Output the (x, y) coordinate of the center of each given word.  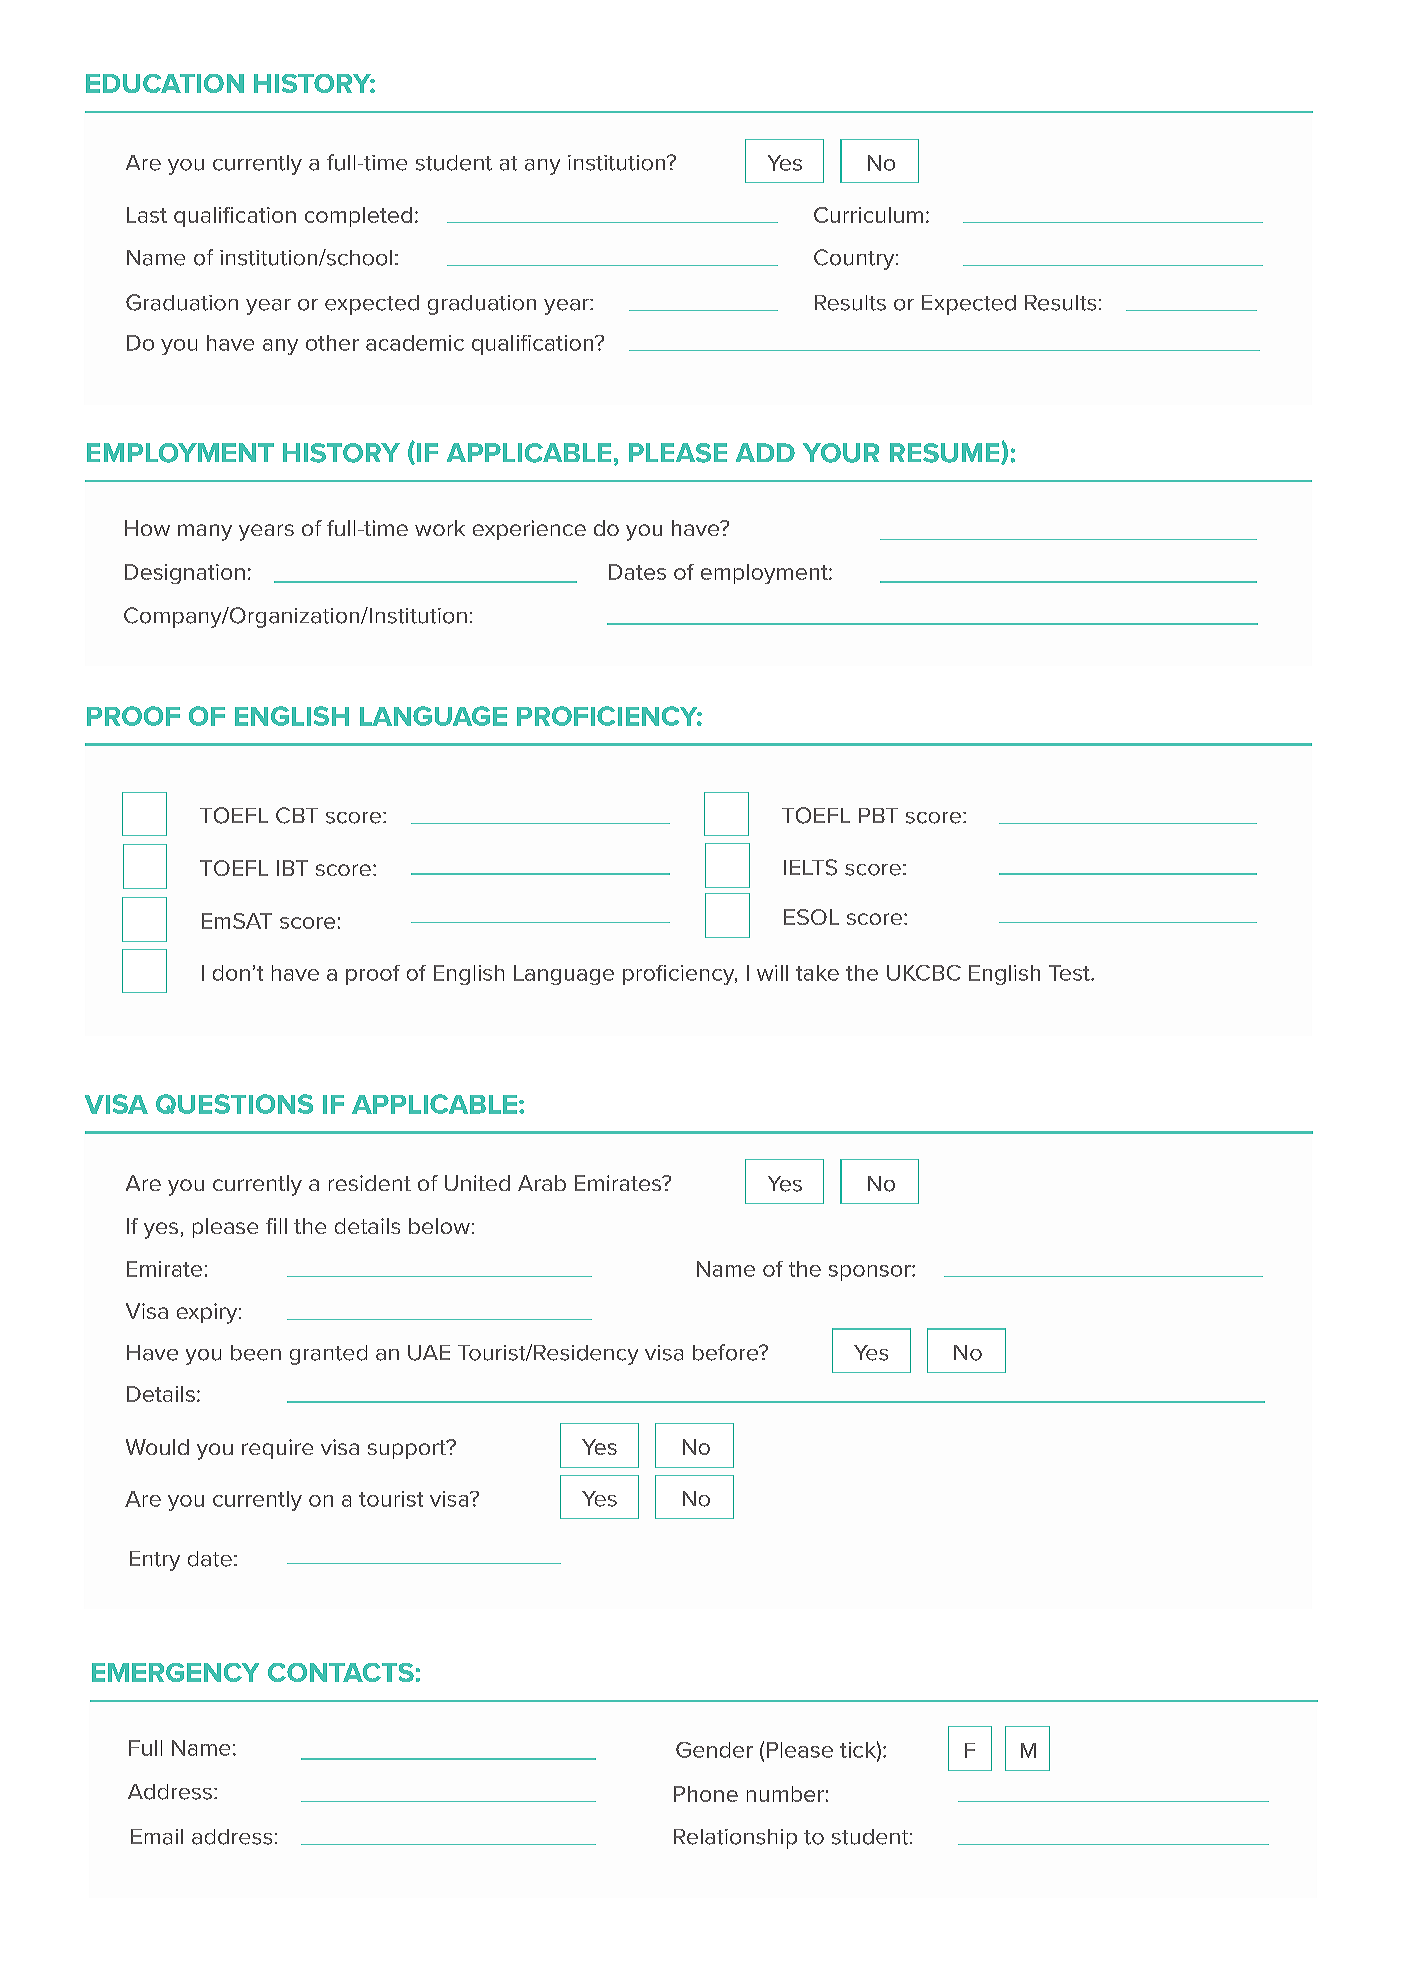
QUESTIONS (234, 1104)
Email (157, 1837)
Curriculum (868, 215)
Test (1070, 973)
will (772, 973)
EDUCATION (165, 83)
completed (358, 217)
